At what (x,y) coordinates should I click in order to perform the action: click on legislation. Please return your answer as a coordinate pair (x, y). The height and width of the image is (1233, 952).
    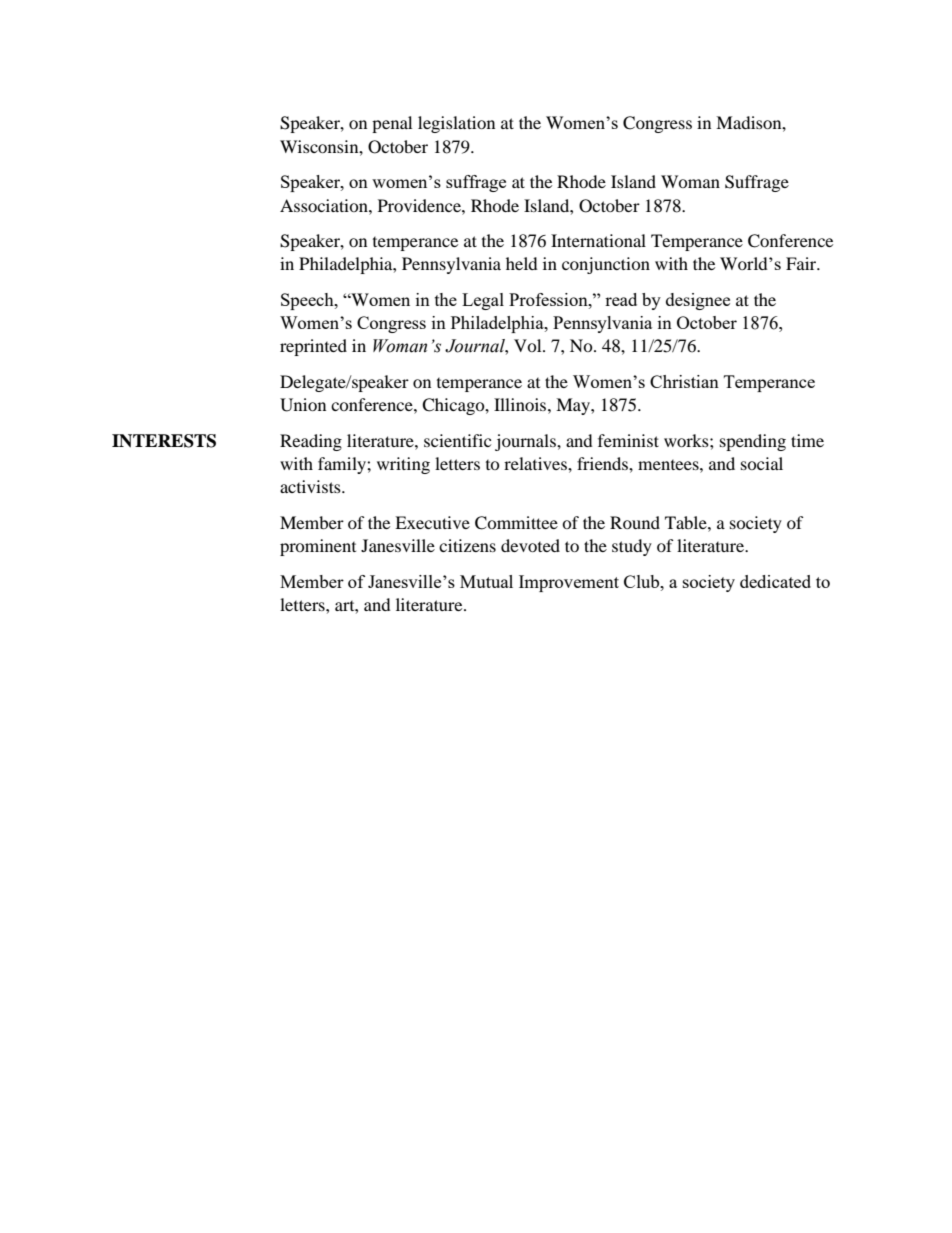
    Looking at the image, I should click on (456, 124).
